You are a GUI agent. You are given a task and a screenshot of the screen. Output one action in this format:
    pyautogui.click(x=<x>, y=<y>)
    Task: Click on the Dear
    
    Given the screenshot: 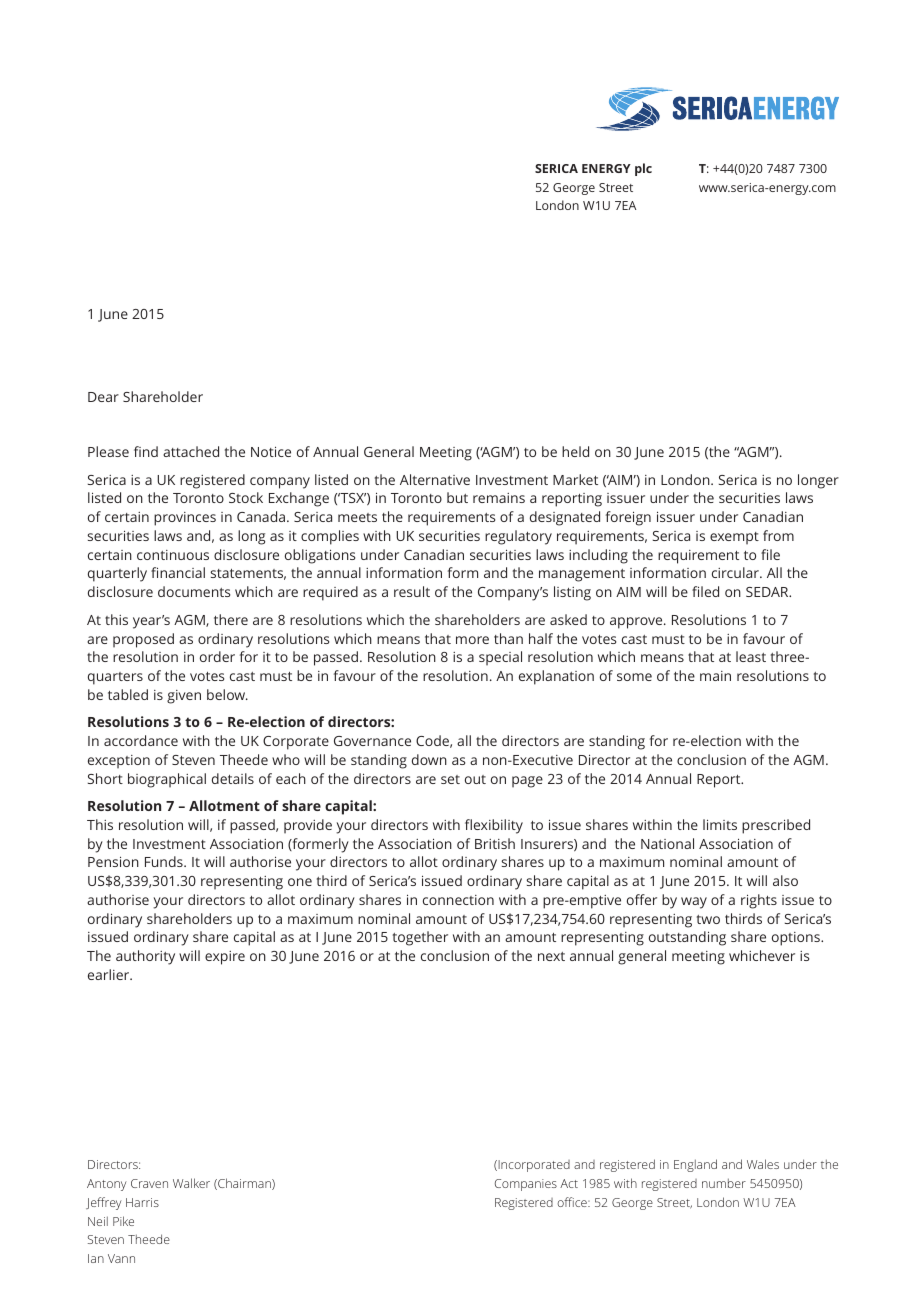 What is the action you would take?
    pyautogui.click(x=103, y=397)
